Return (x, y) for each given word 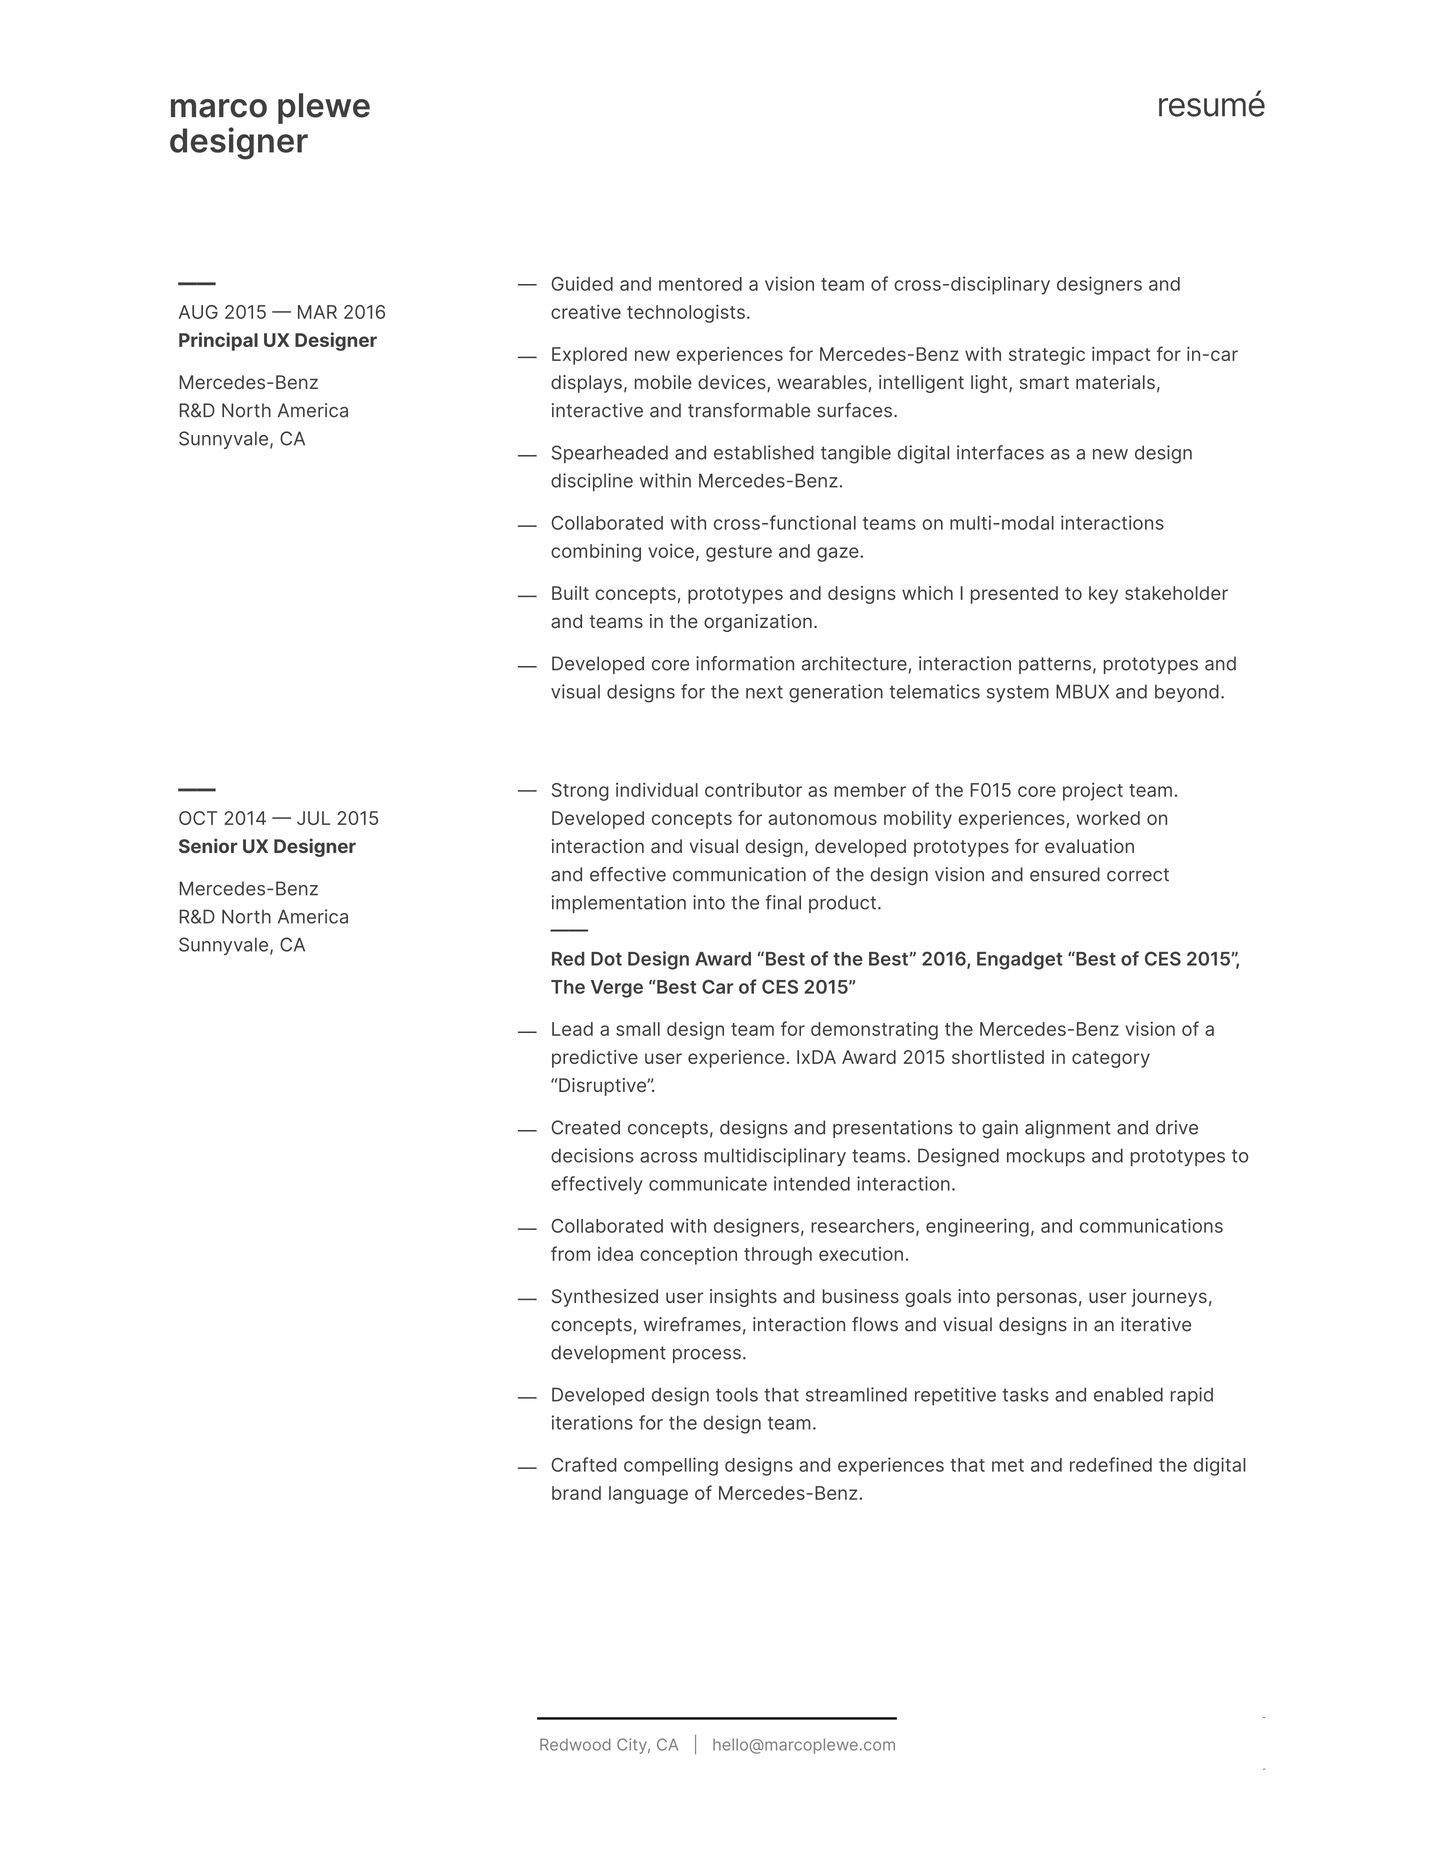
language (648, 1495)
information (745, 663)
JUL (313, 818)
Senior (208, 845)
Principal (218, 341)
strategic (1047, 356)
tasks (1025, 1394)
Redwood (575, 1744)
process (707, 1356)
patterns (1055, 665)
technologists (686, 313)
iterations (592, 1422)
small (638, 1029)
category (1111, 1059)
